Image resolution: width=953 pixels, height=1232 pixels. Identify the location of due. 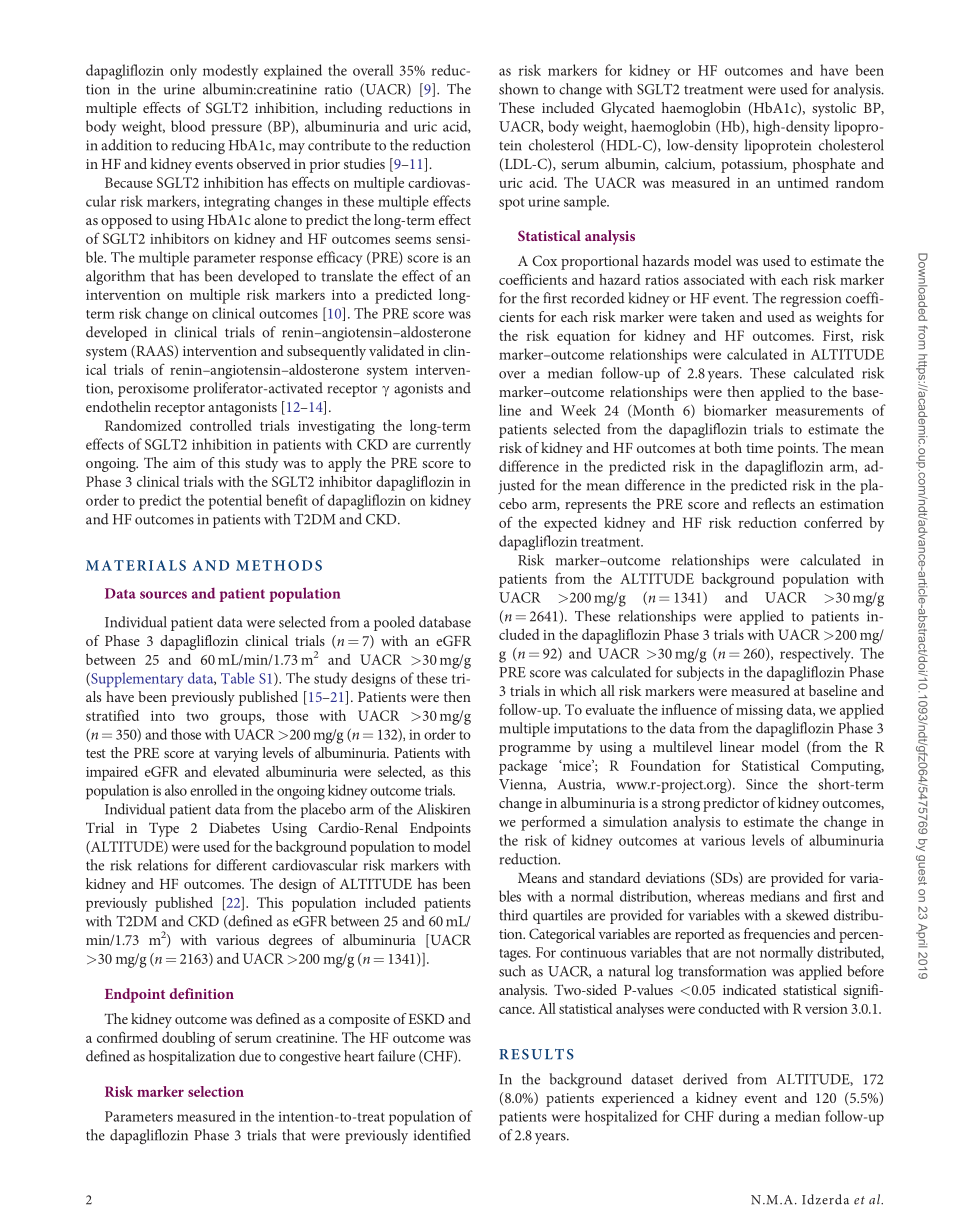
(250, 1056).
